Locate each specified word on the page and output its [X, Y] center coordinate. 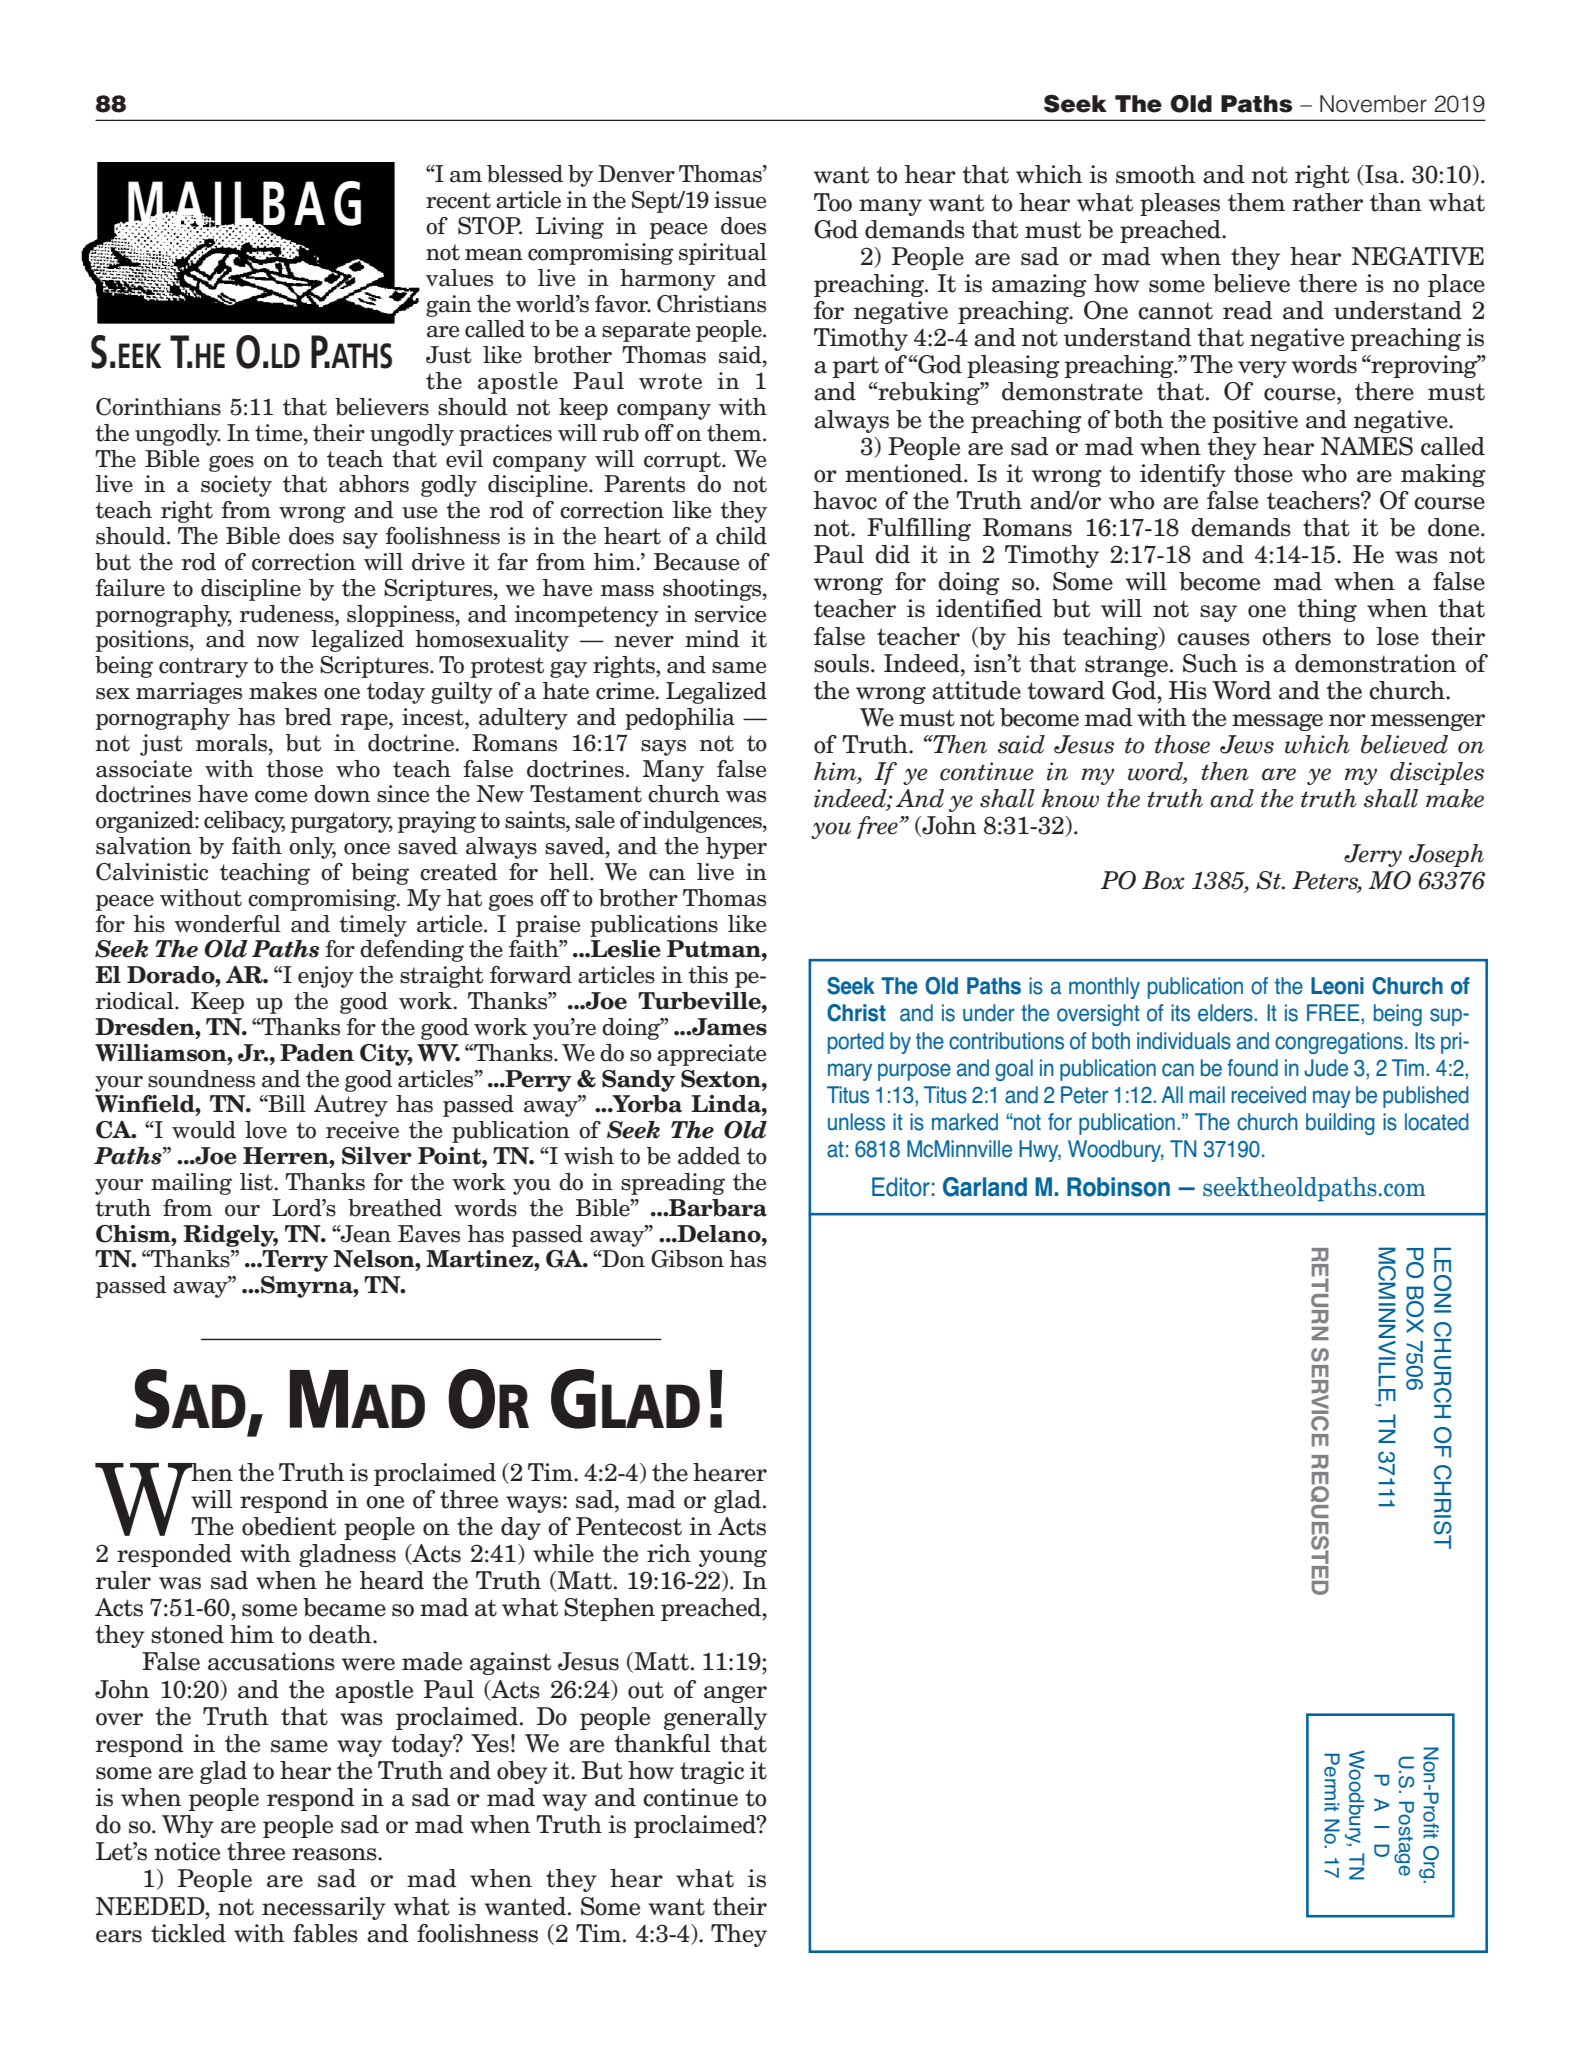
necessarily [324, 1908]
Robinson [1118, 1187]
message [1277, 722]
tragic [712, 1772]
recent [458, 200]
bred [308, 717]
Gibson [687, 1259]
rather [1327, 202]
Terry [294, 1261]
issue [740, 200]
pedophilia [680, 719]
